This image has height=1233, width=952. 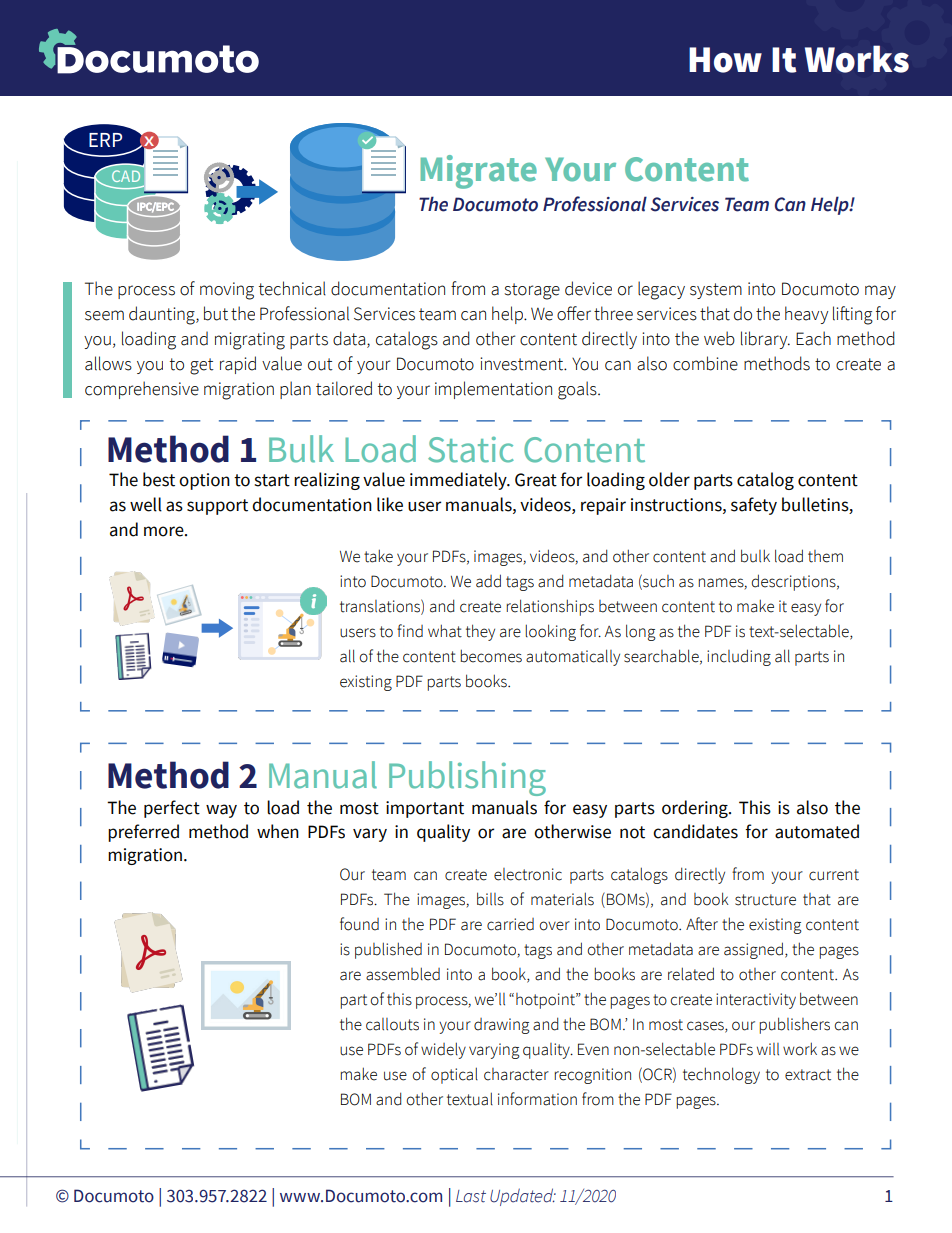 What do you see at coordinates (739, 657) in the image?
I see `including` at bounding box center [739, 657].
